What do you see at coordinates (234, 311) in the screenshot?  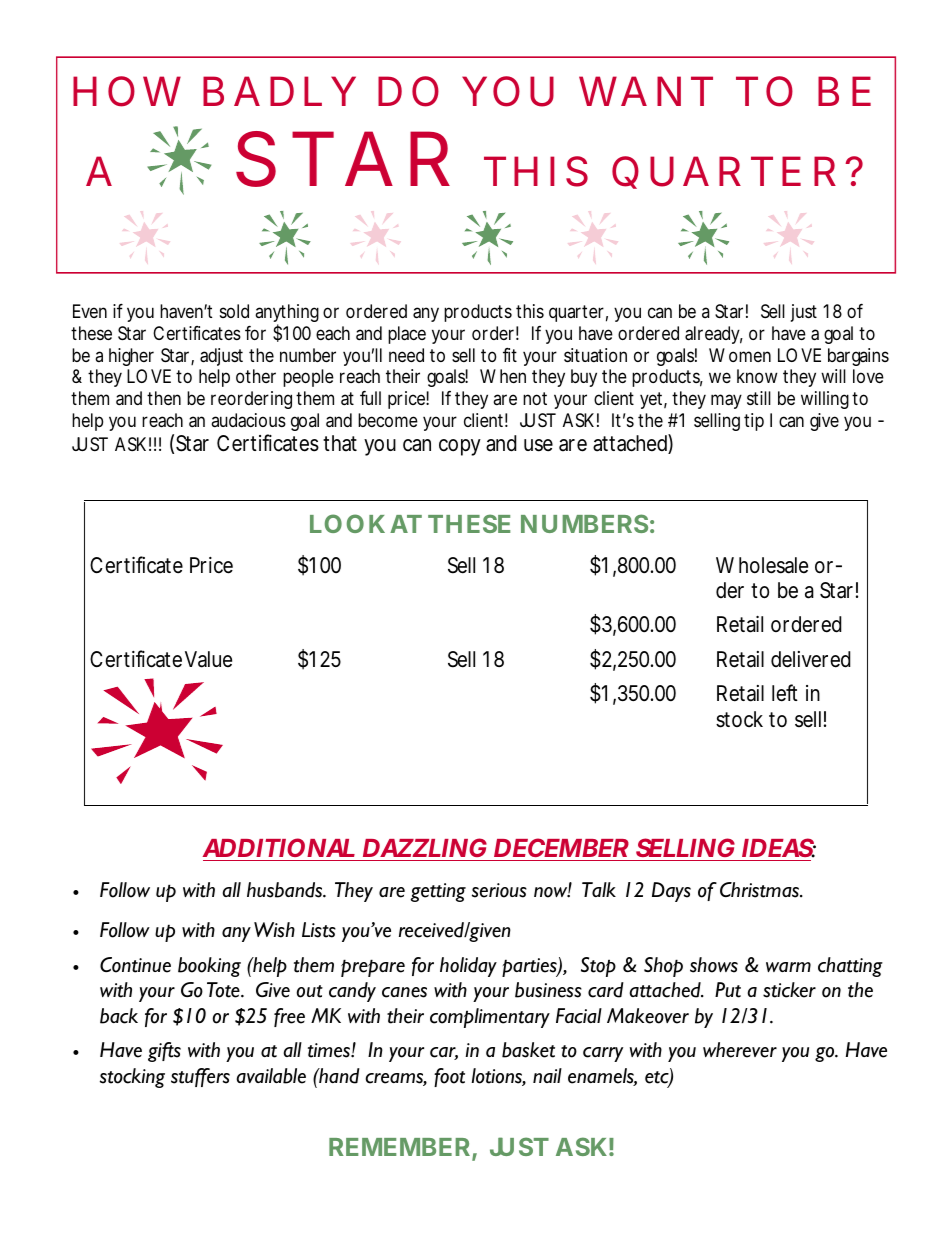 I see `sold` at bounding box center [234, 311].
